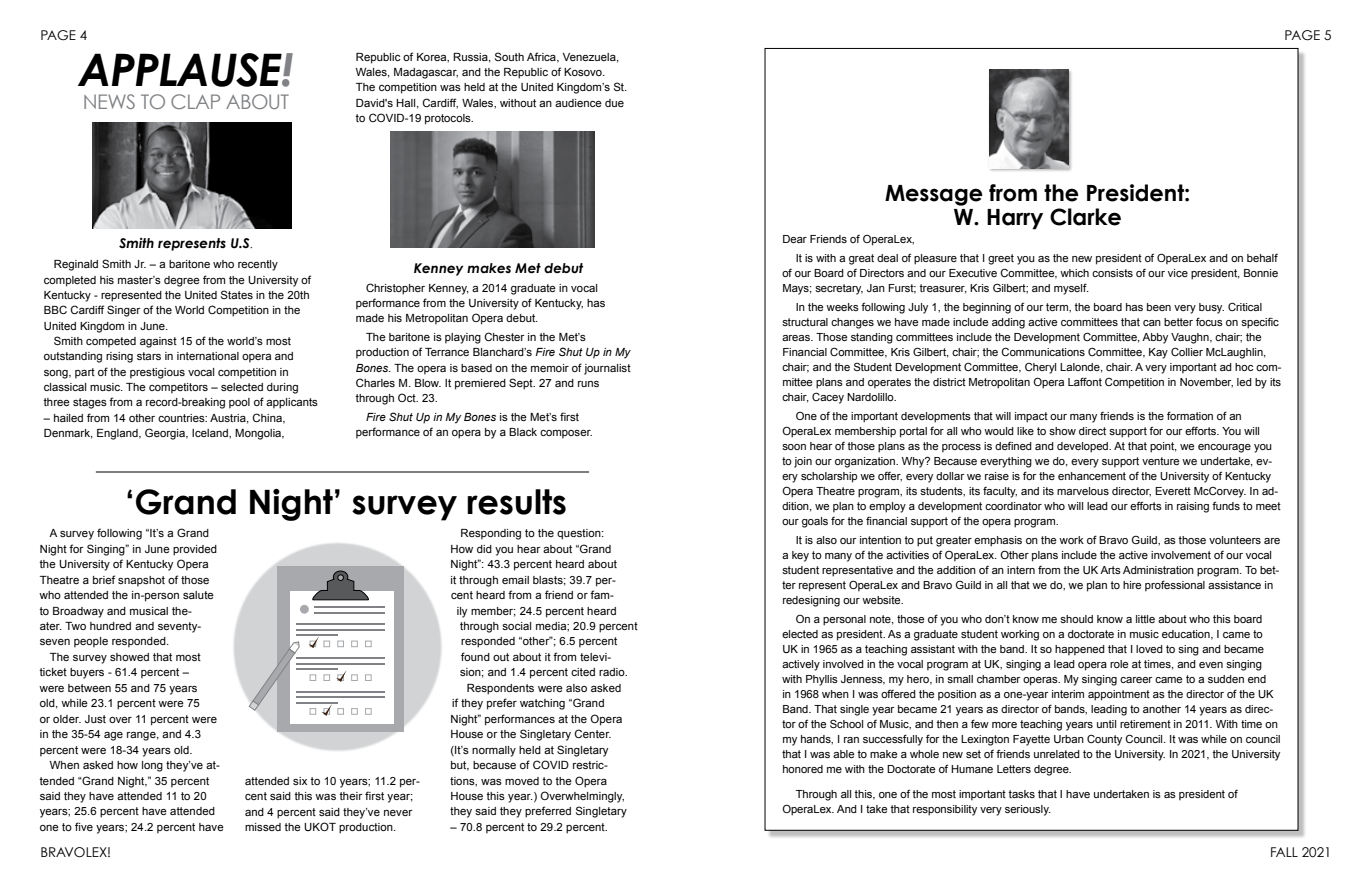  I want to click on CLAP, so click(195, 101).
